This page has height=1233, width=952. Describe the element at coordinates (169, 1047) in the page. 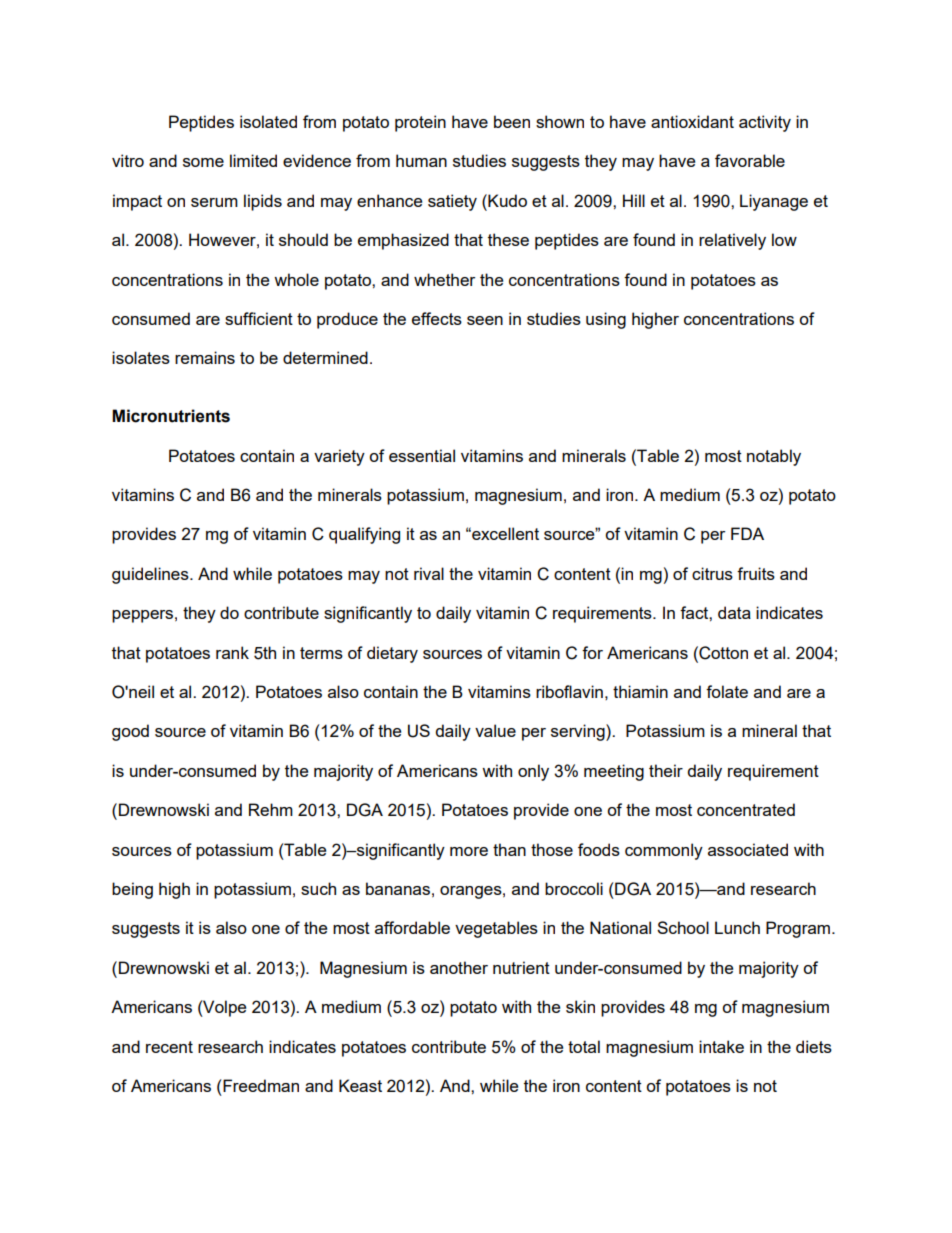

I see `recent` at that location.
